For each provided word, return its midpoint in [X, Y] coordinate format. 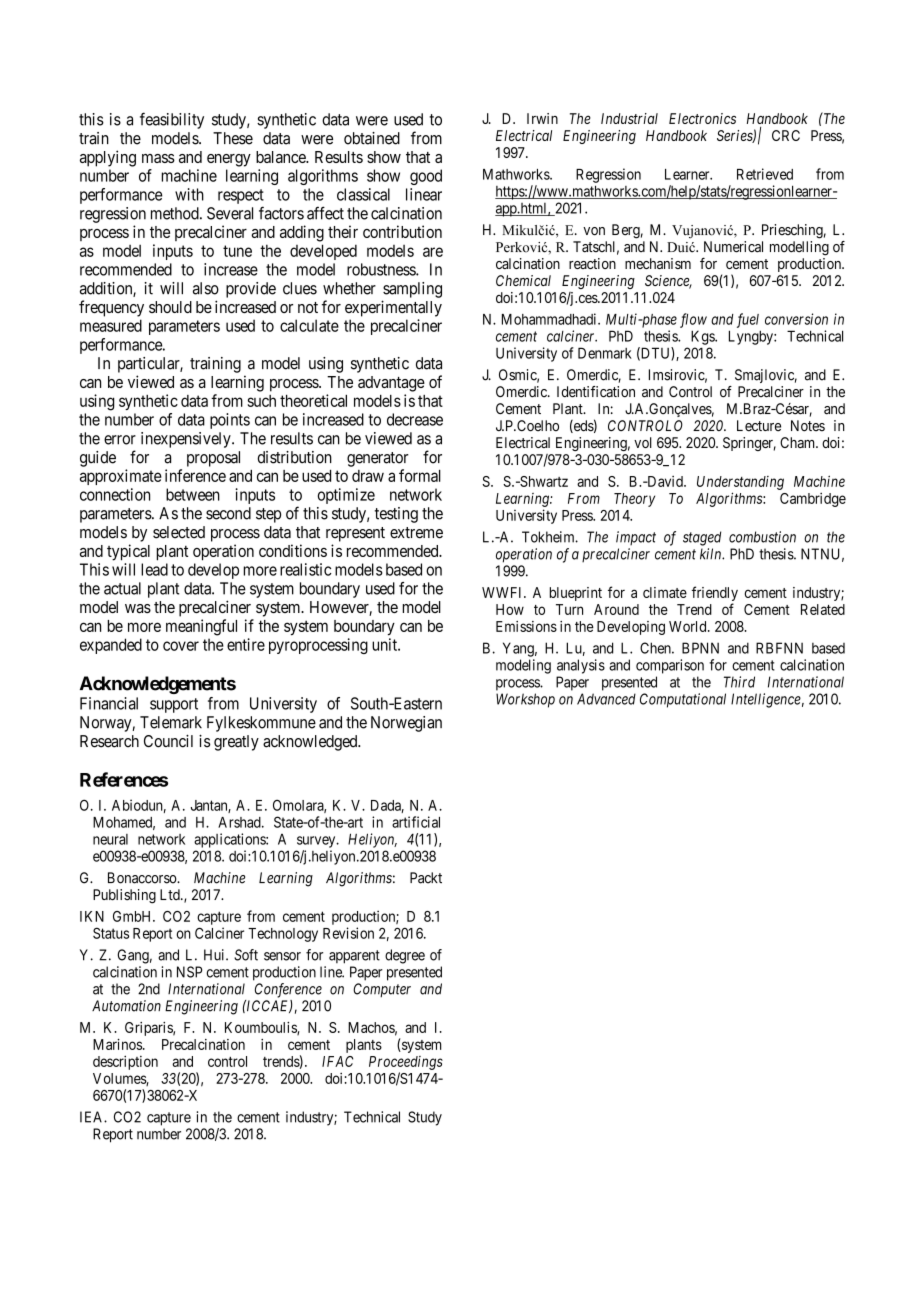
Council [168, 741]
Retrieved [765, 174]
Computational [683, 700]
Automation [126, 1006]
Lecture [759, 426]
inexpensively [187, 440]
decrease [415, 419]
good [426, 177]
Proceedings [406, 1063]
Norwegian [406, 724]
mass [158, 158]
